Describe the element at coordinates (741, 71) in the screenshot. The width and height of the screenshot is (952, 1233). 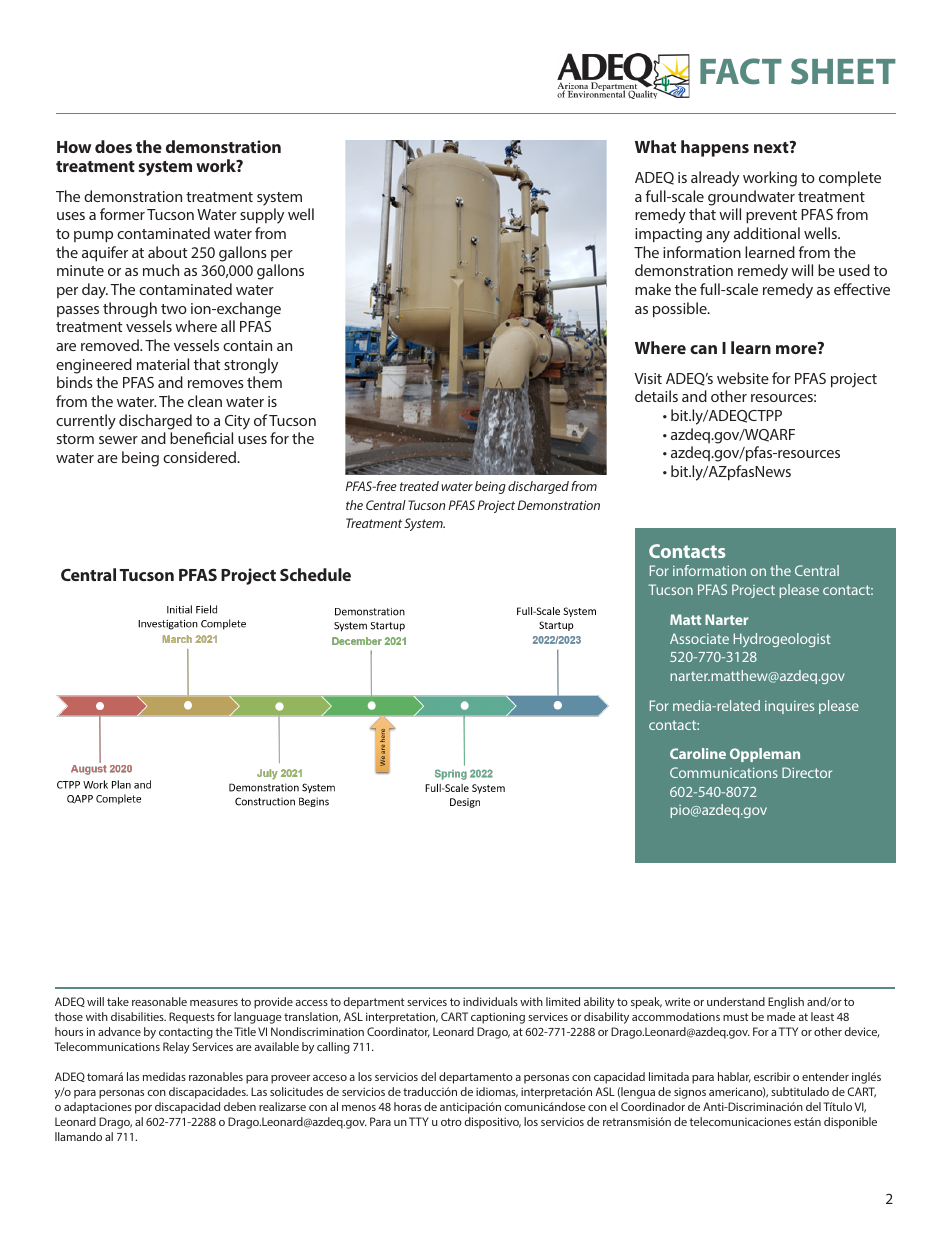
I see `FACT` at that location.
